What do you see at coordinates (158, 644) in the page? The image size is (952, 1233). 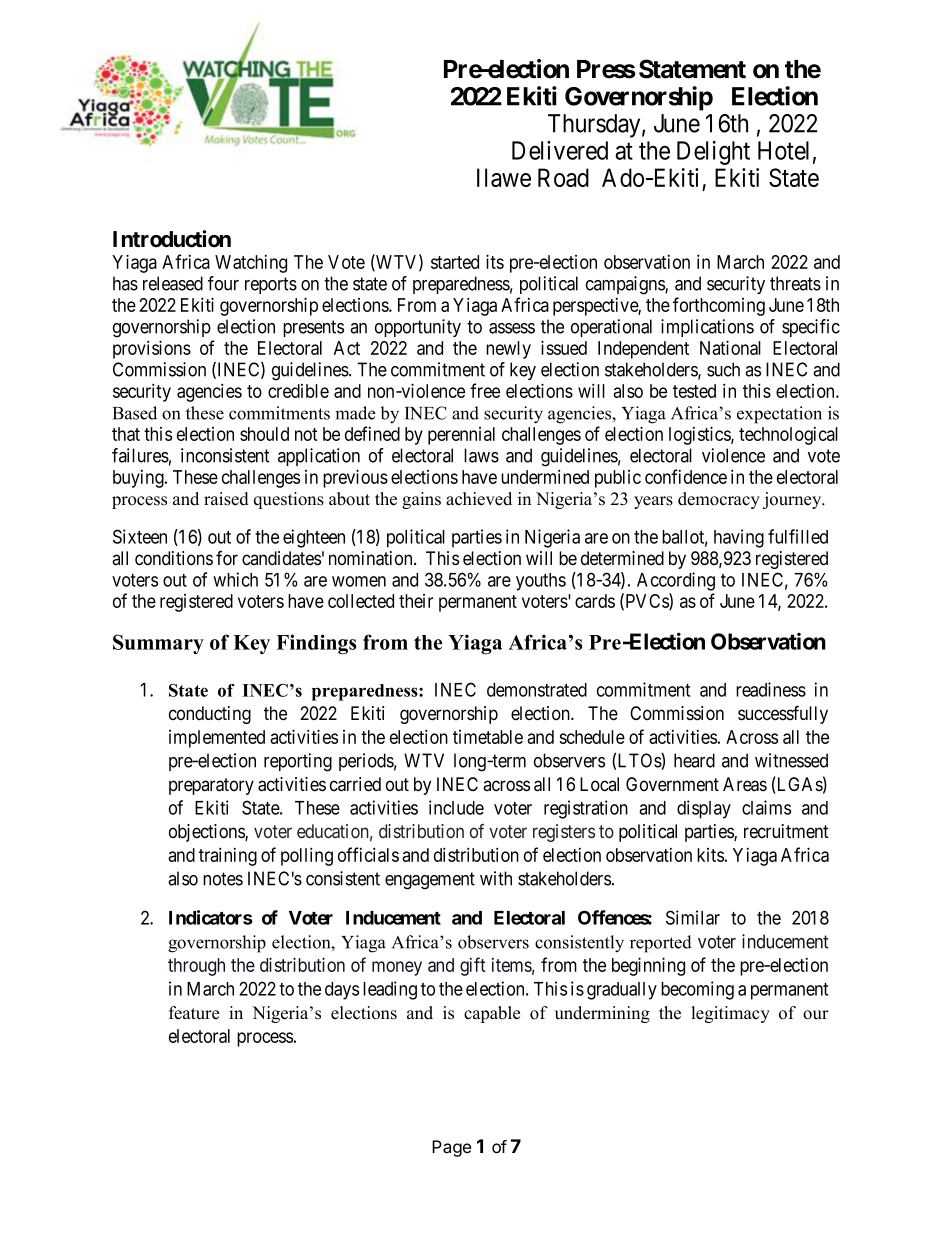 I see `Summary` at bounding box center [158, 644].
